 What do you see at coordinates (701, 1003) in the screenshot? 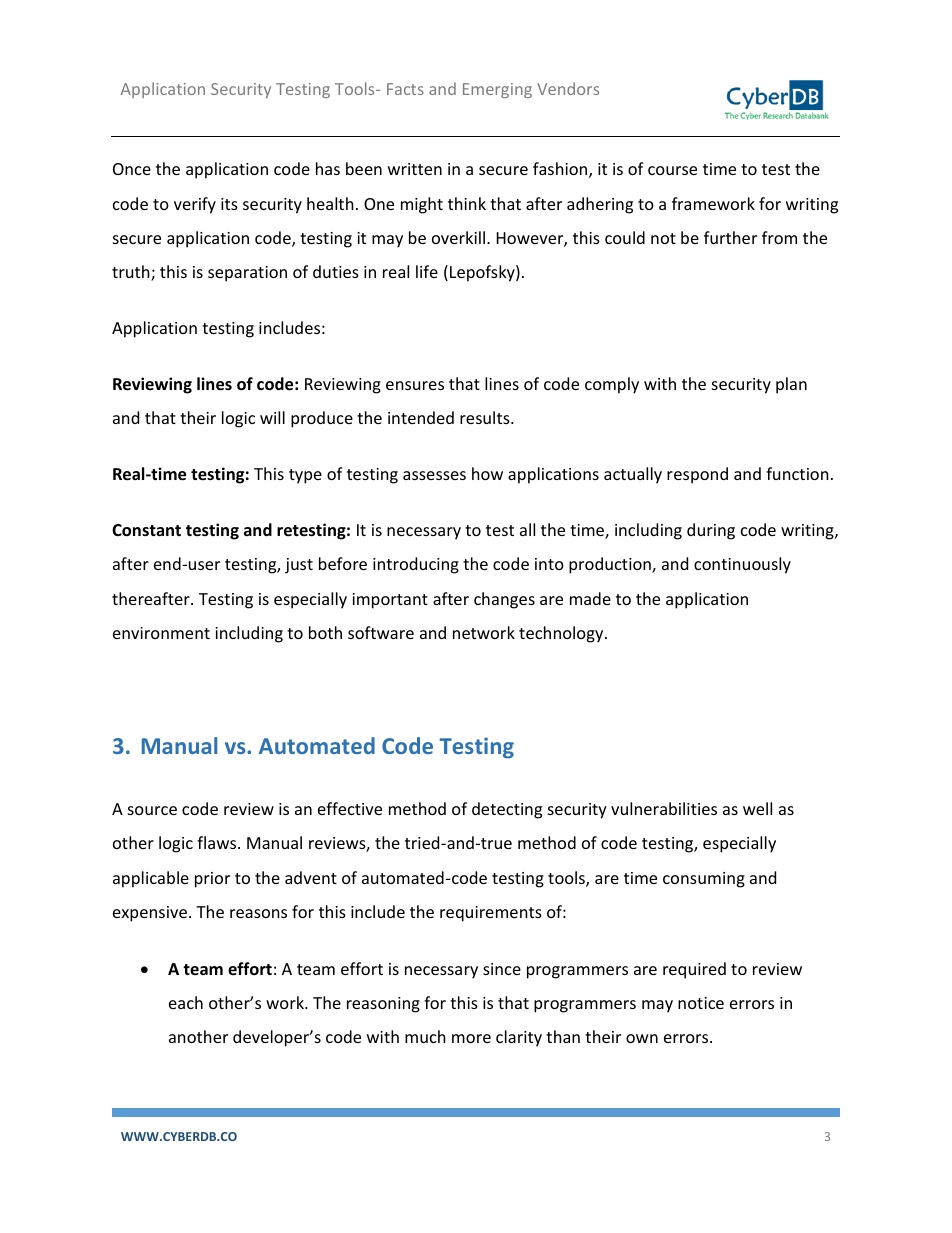
I see `notice` at bounding box center [701, 1003].
